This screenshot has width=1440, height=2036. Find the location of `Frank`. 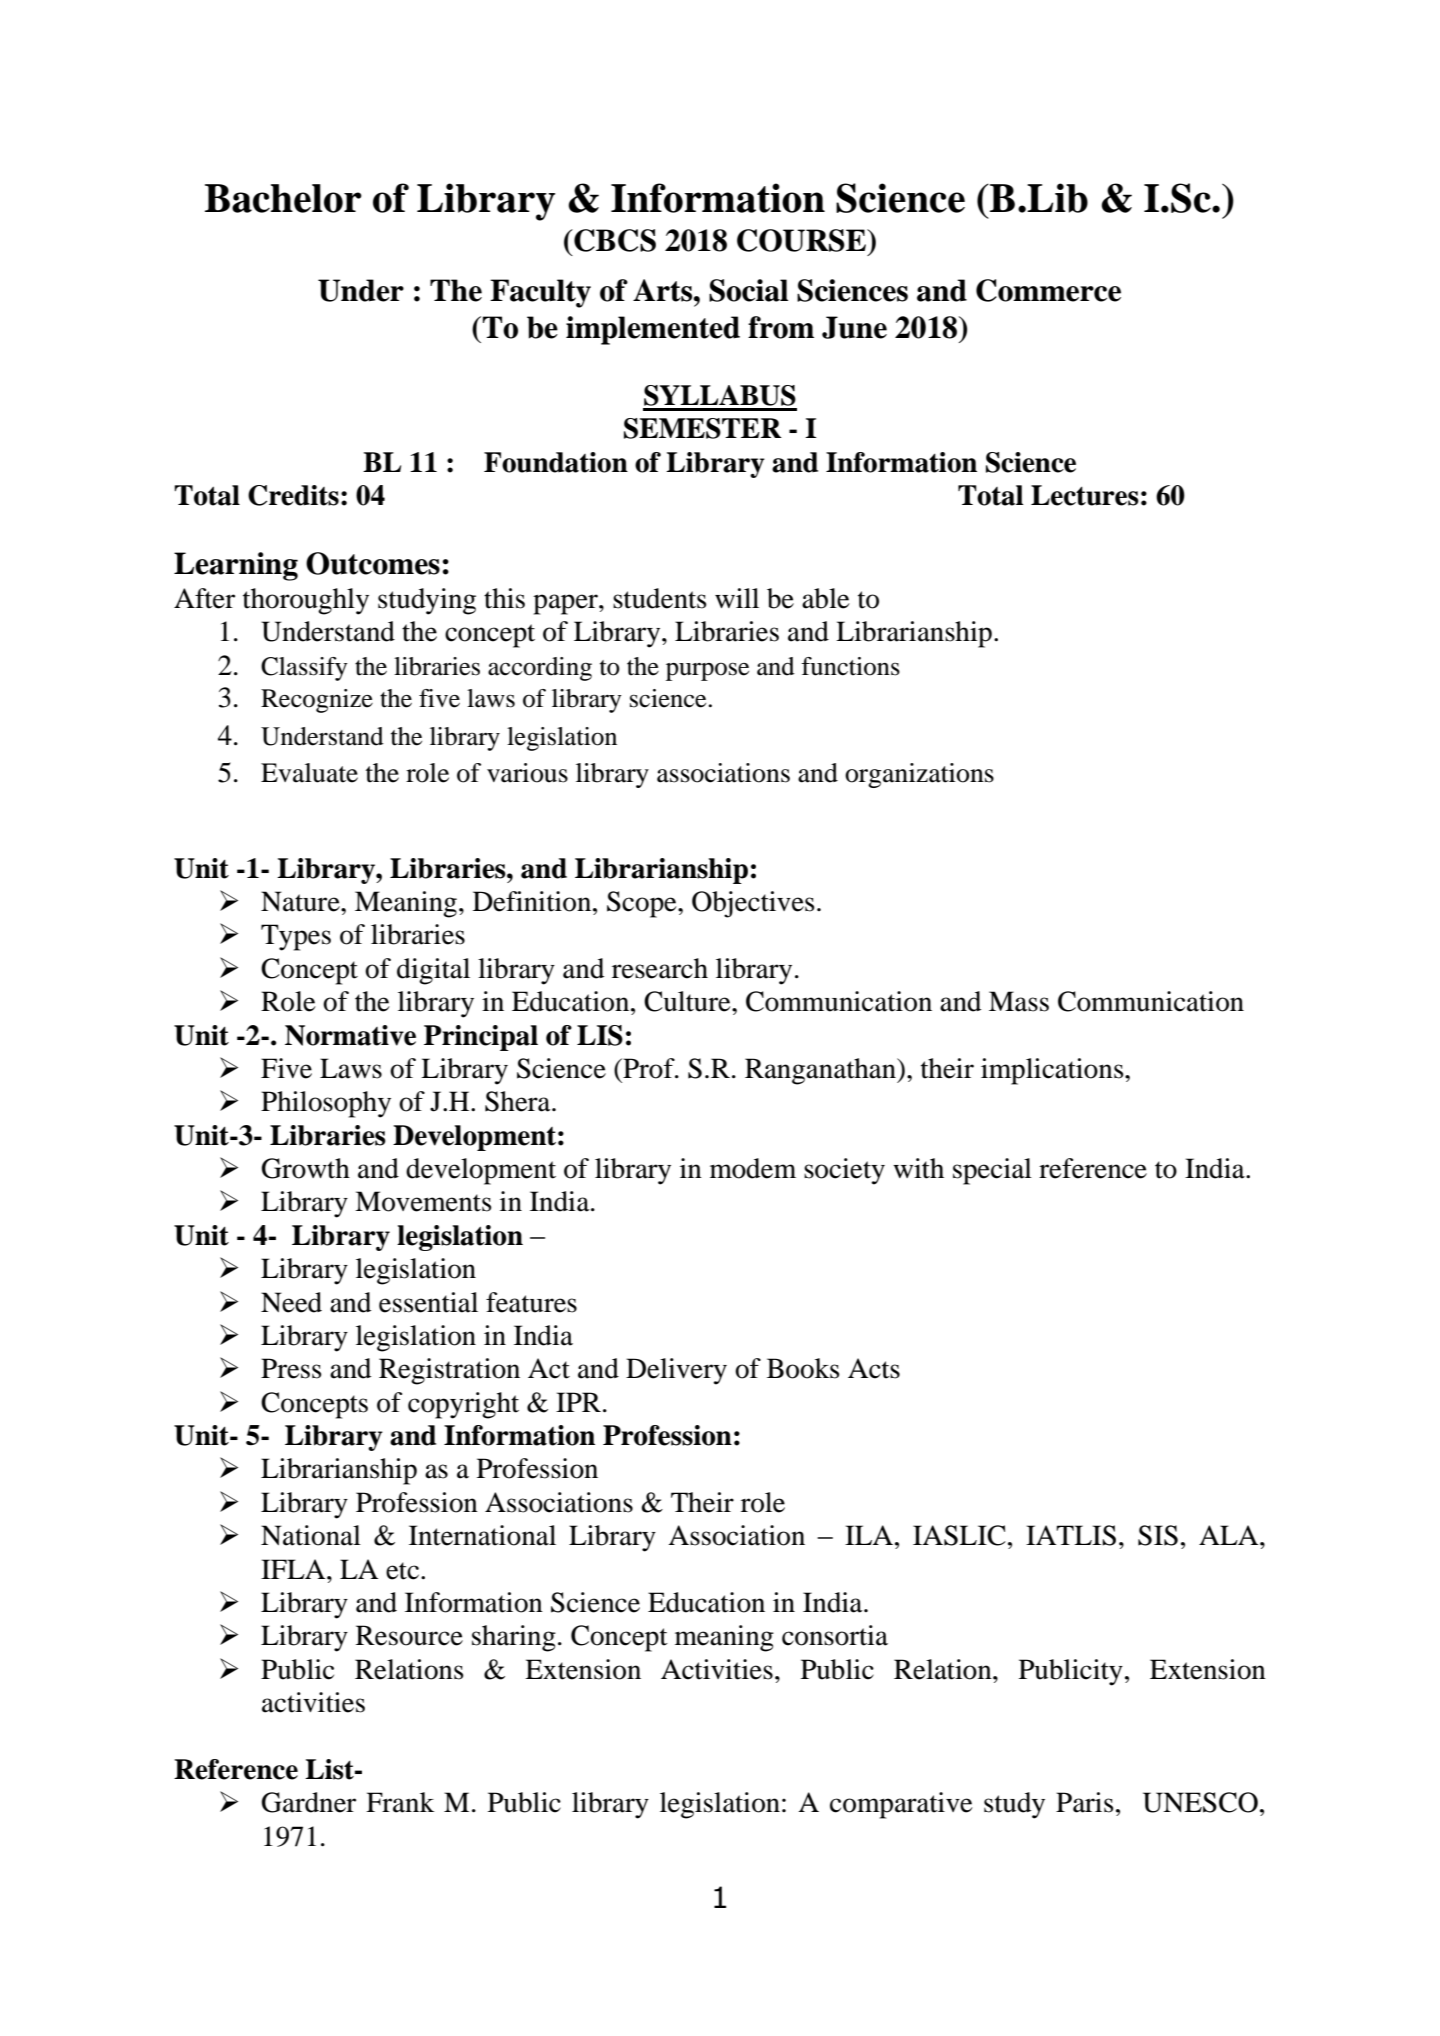

Frank is located at coordinates (400, 1802).
